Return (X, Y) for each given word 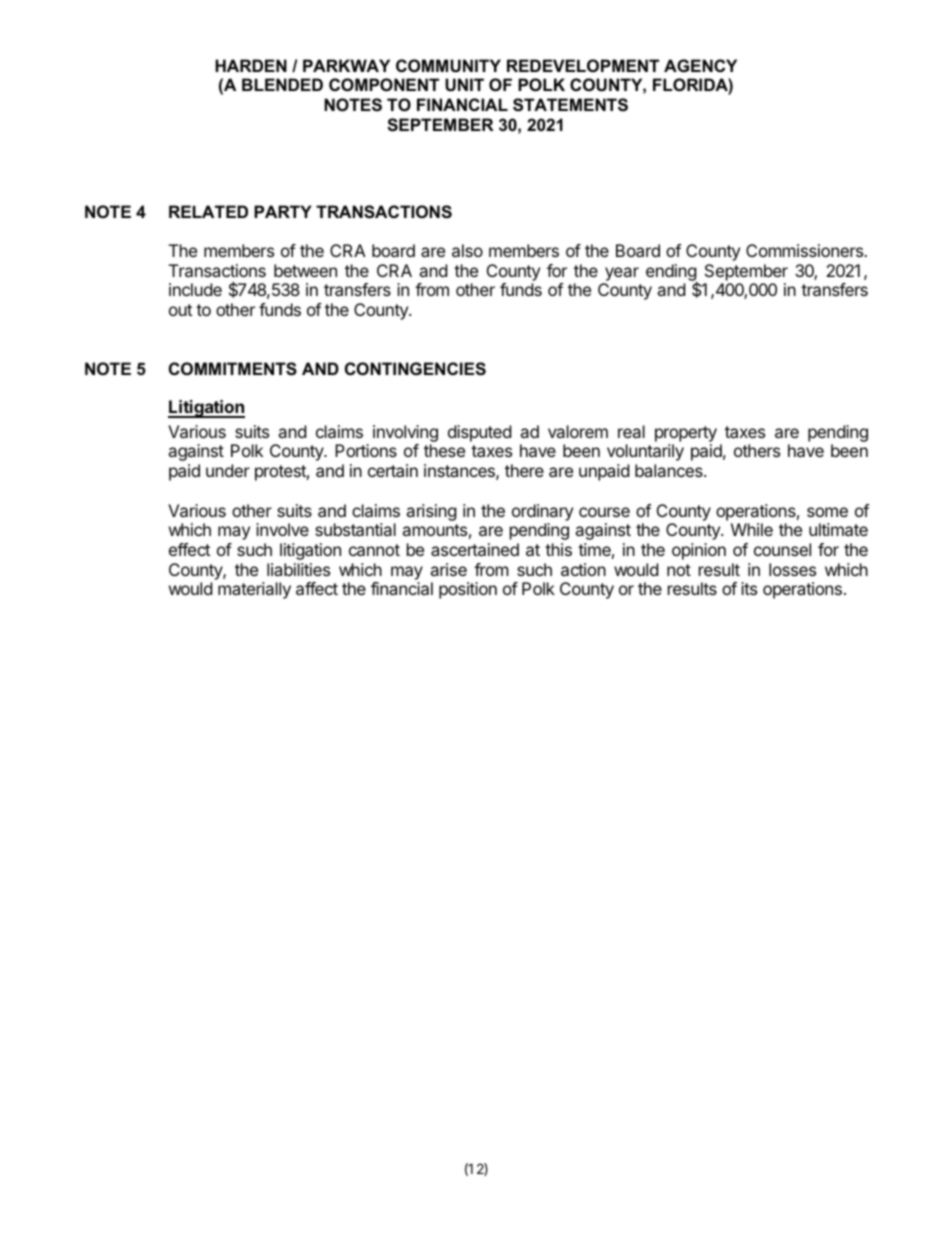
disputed (479, 433)
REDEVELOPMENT (583, 65)
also (467, 250)
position (468, 590)
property (686, 434)
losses (792, 569)
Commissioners (805, 250)
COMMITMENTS (233, 369)
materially (254, 590)
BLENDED (282, 84)
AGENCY (700, 65)
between (305, 270)
